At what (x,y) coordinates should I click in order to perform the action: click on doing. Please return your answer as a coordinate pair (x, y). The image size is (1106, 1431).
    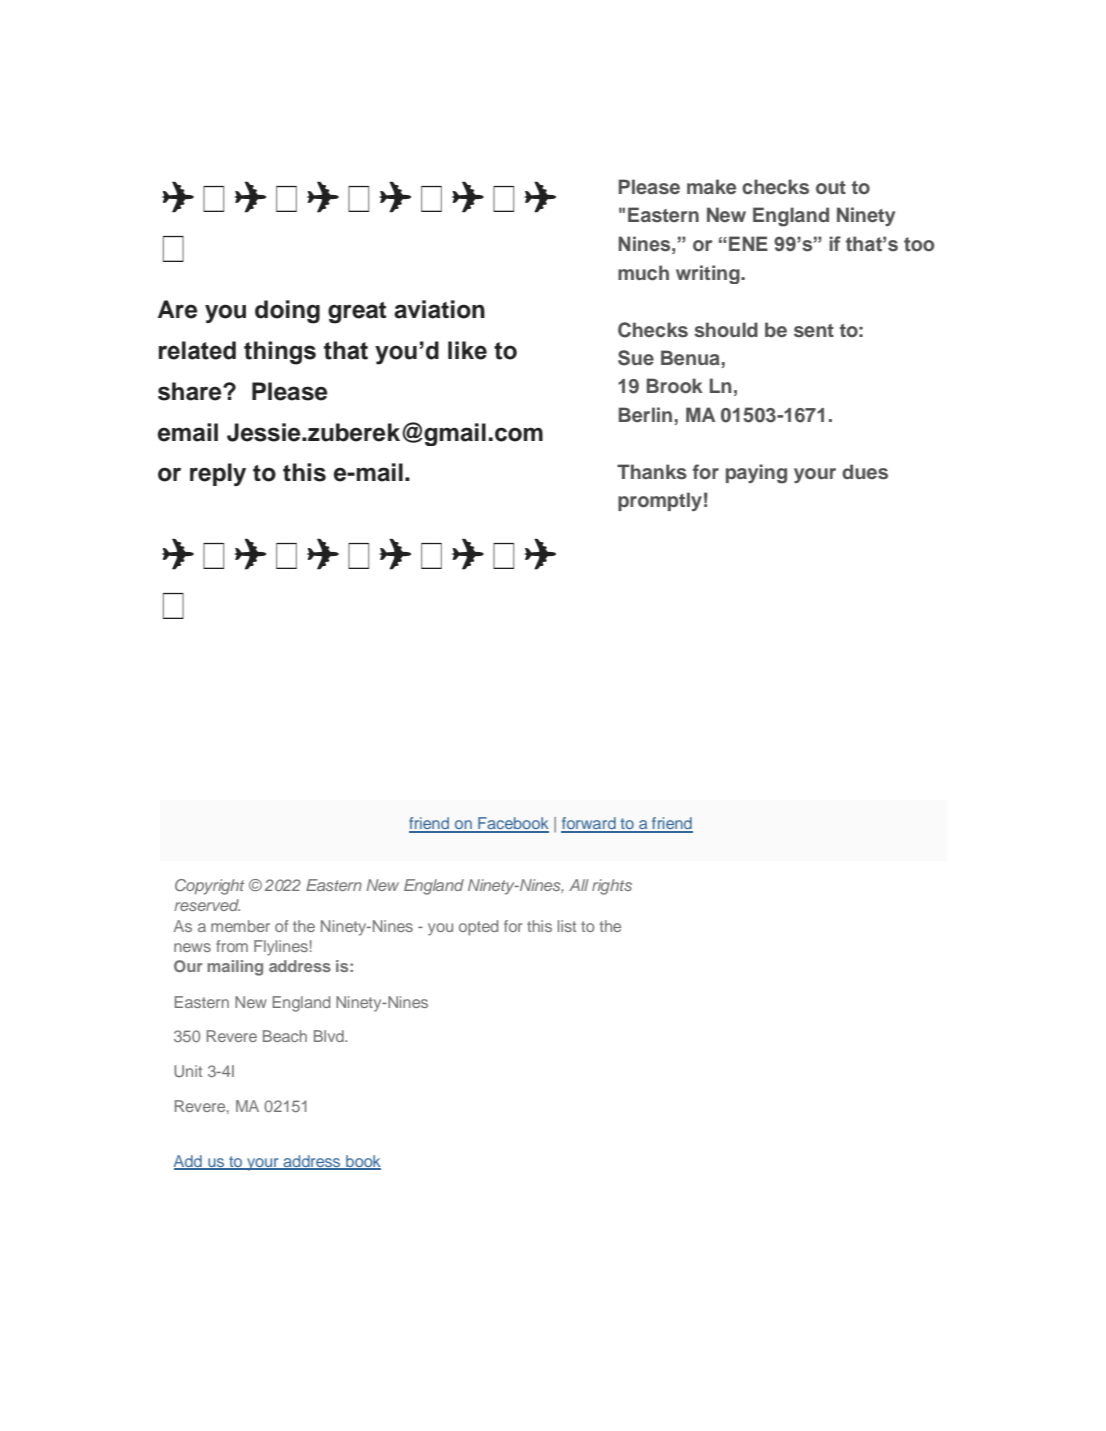
    Looking at the image, I should click on (287, 312).
